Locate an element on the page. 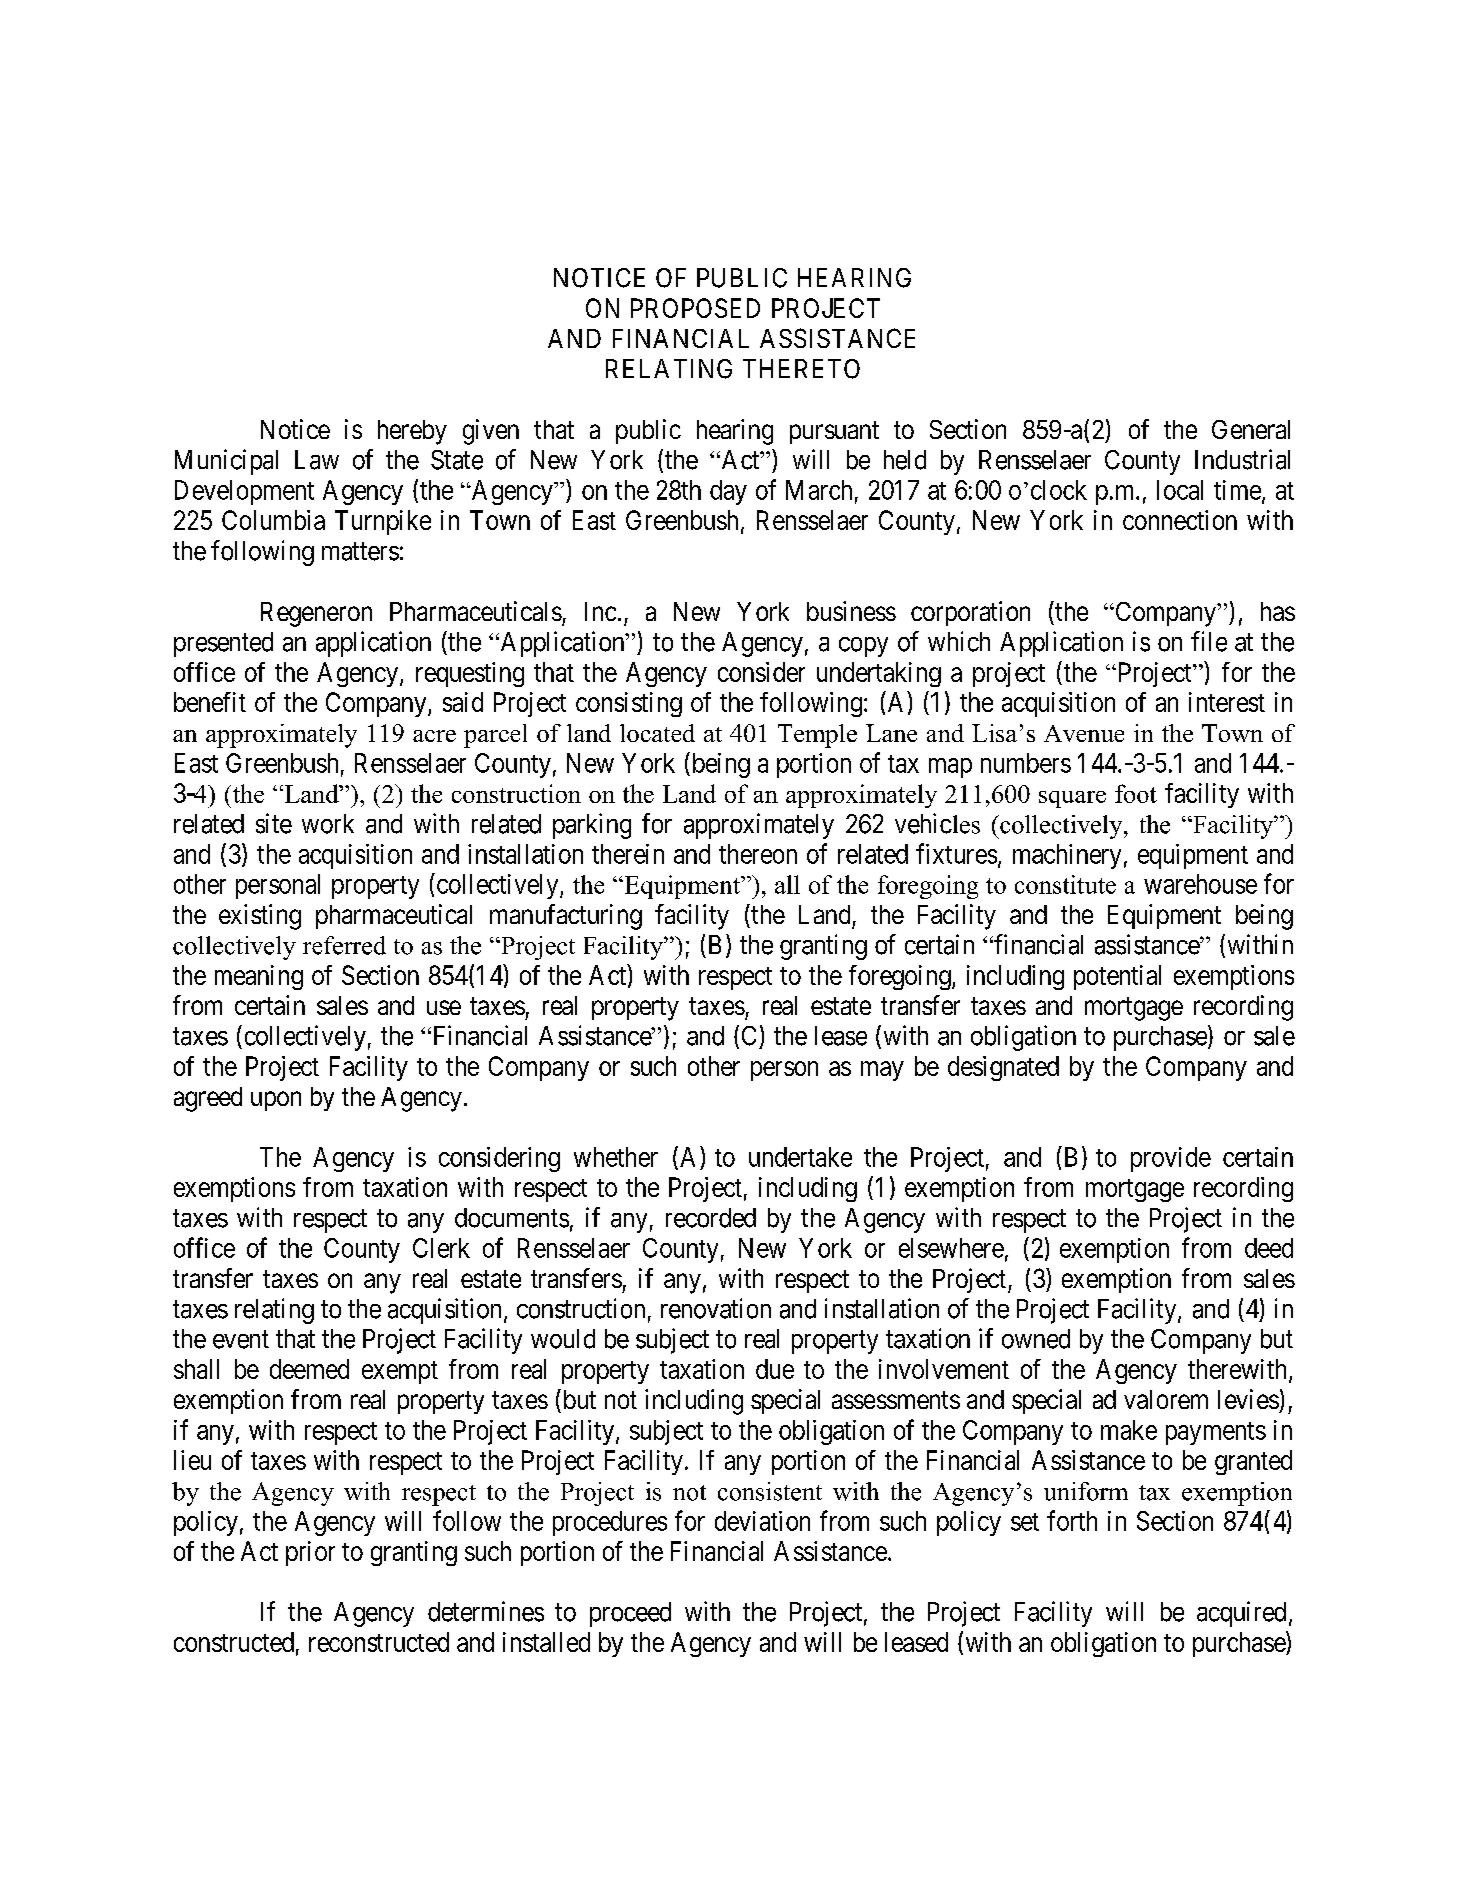 The width and height of the document is (1466, 1898). undertake is located at coordinates (800, 1157).
